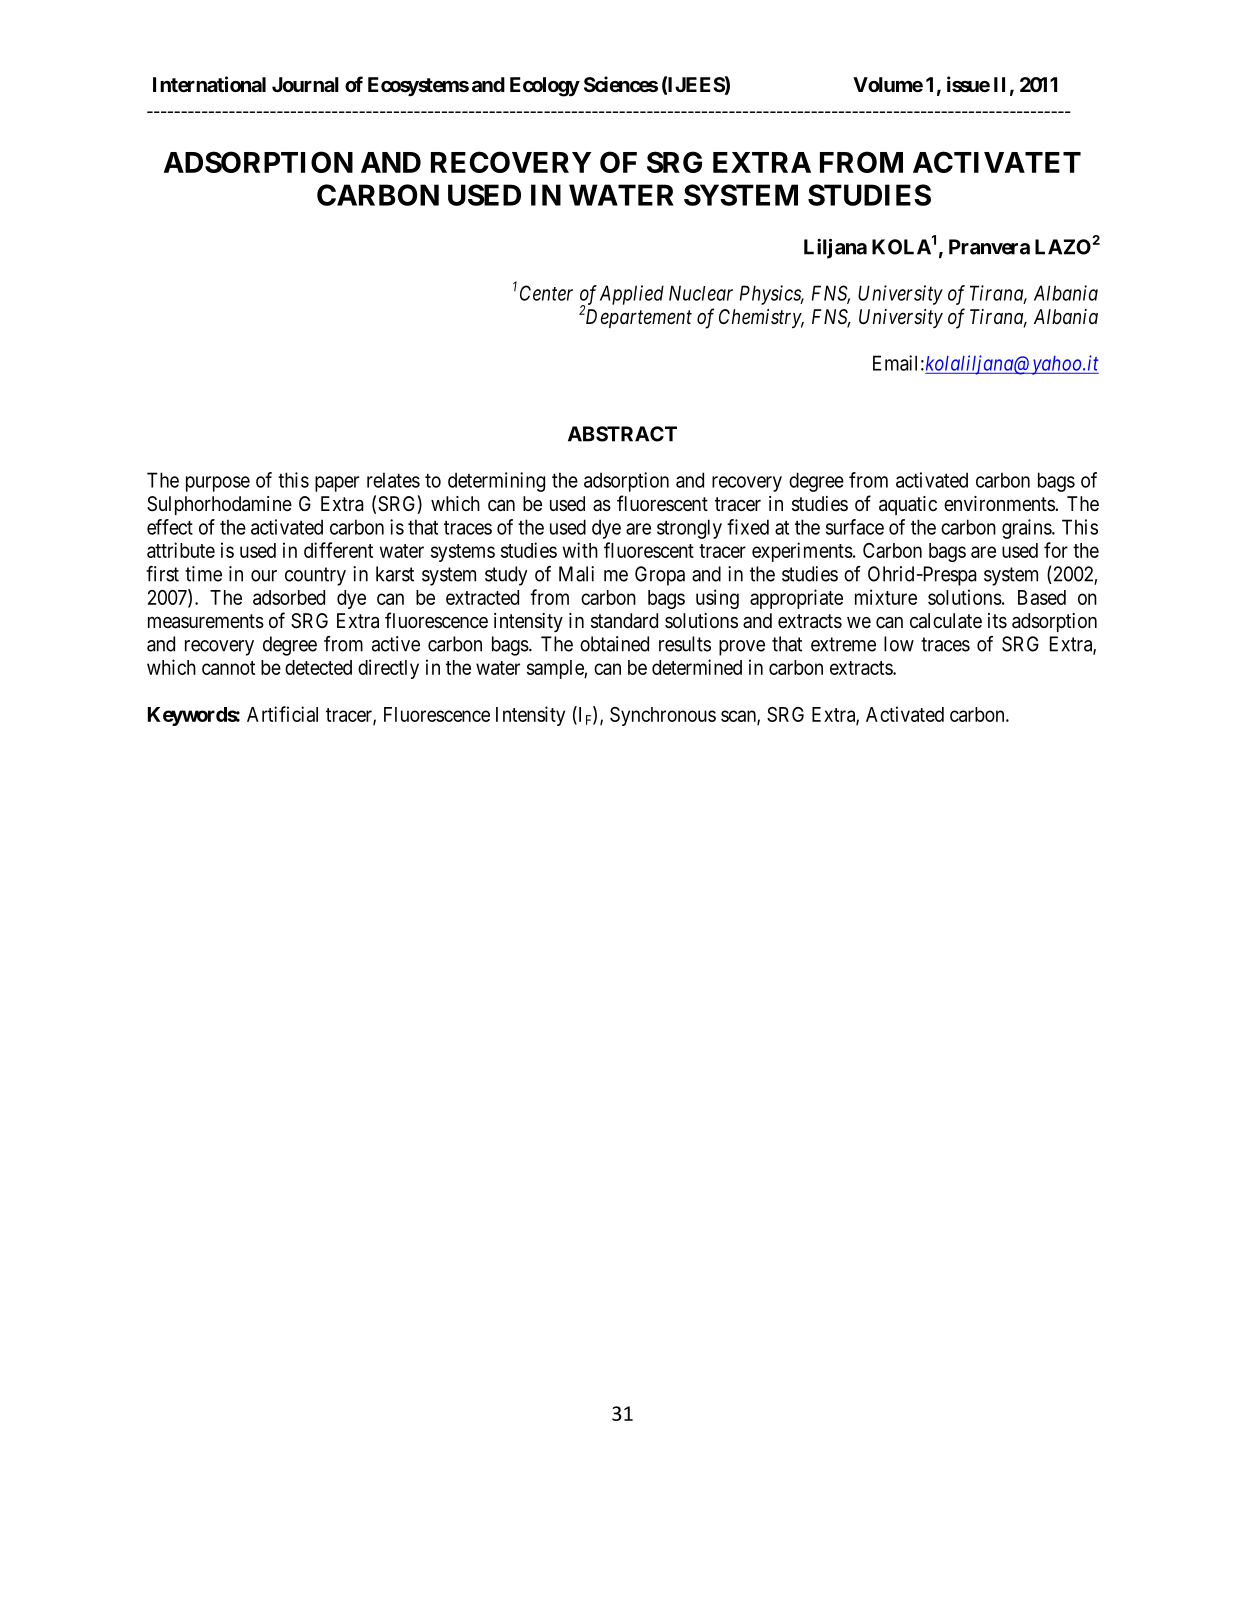  What do you see at coordinates (689, 529) in the screenshot?
I see `strongly` at bounding box center [689, 529].
